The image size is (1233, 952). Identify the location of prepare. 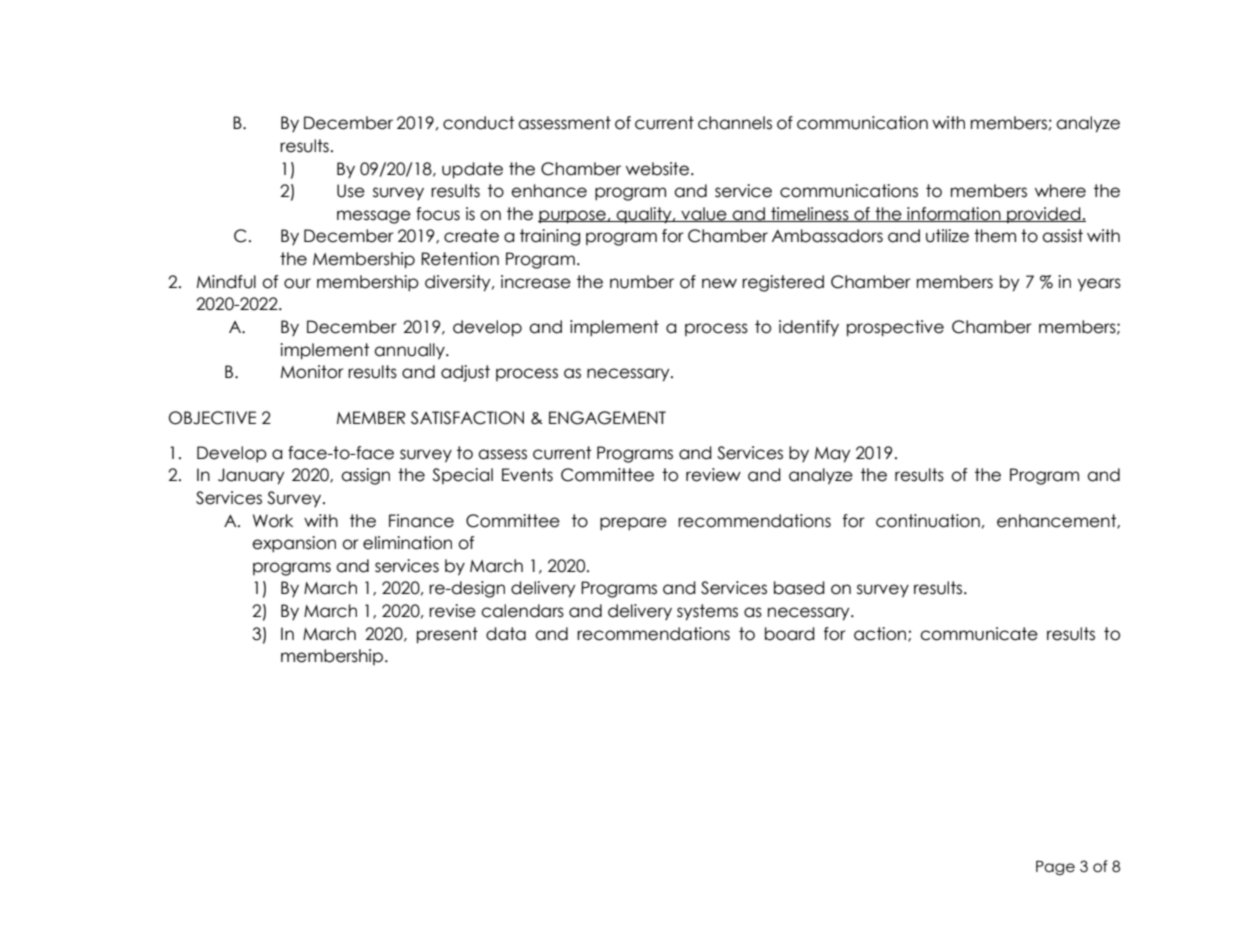
(633, 524).
